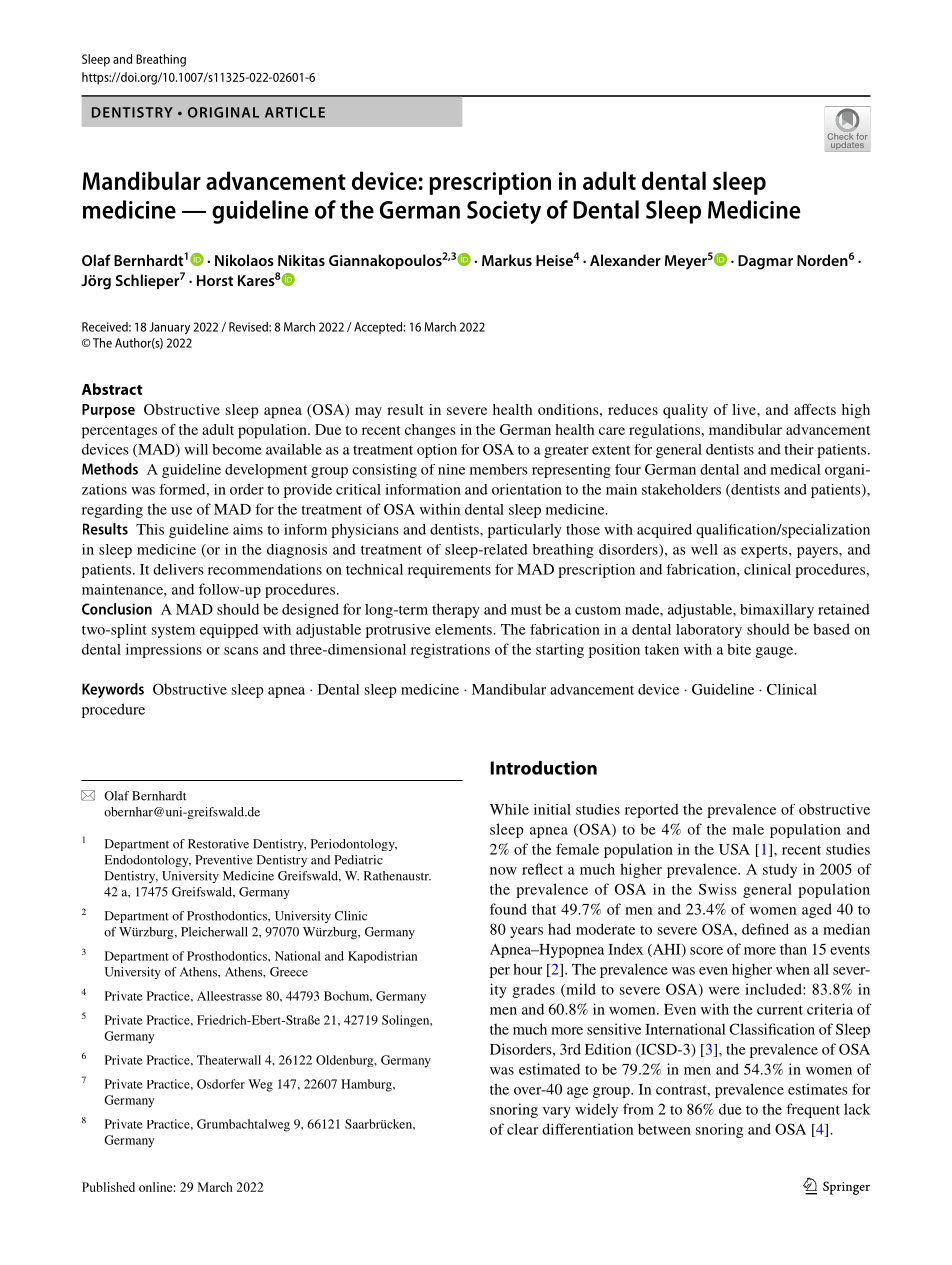 The height and width of the screenshot is (1265, 952). Describe the element at coordinates (504, 212) in the screenshot. I see `Society` at that location.
